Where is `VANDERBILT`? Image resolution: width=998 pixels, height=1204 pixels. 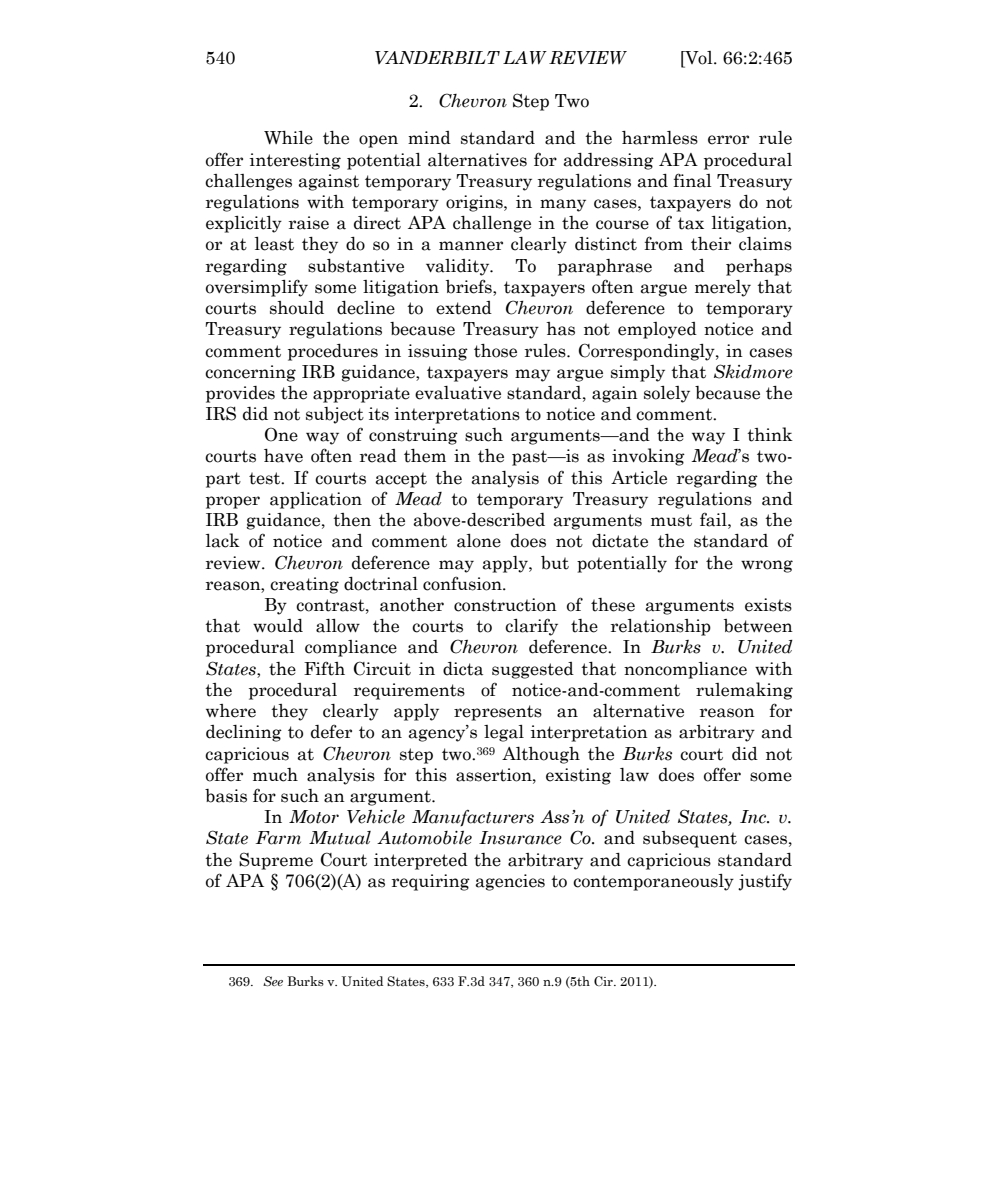
VANDERBILT is located at coordinates (437, 58).
